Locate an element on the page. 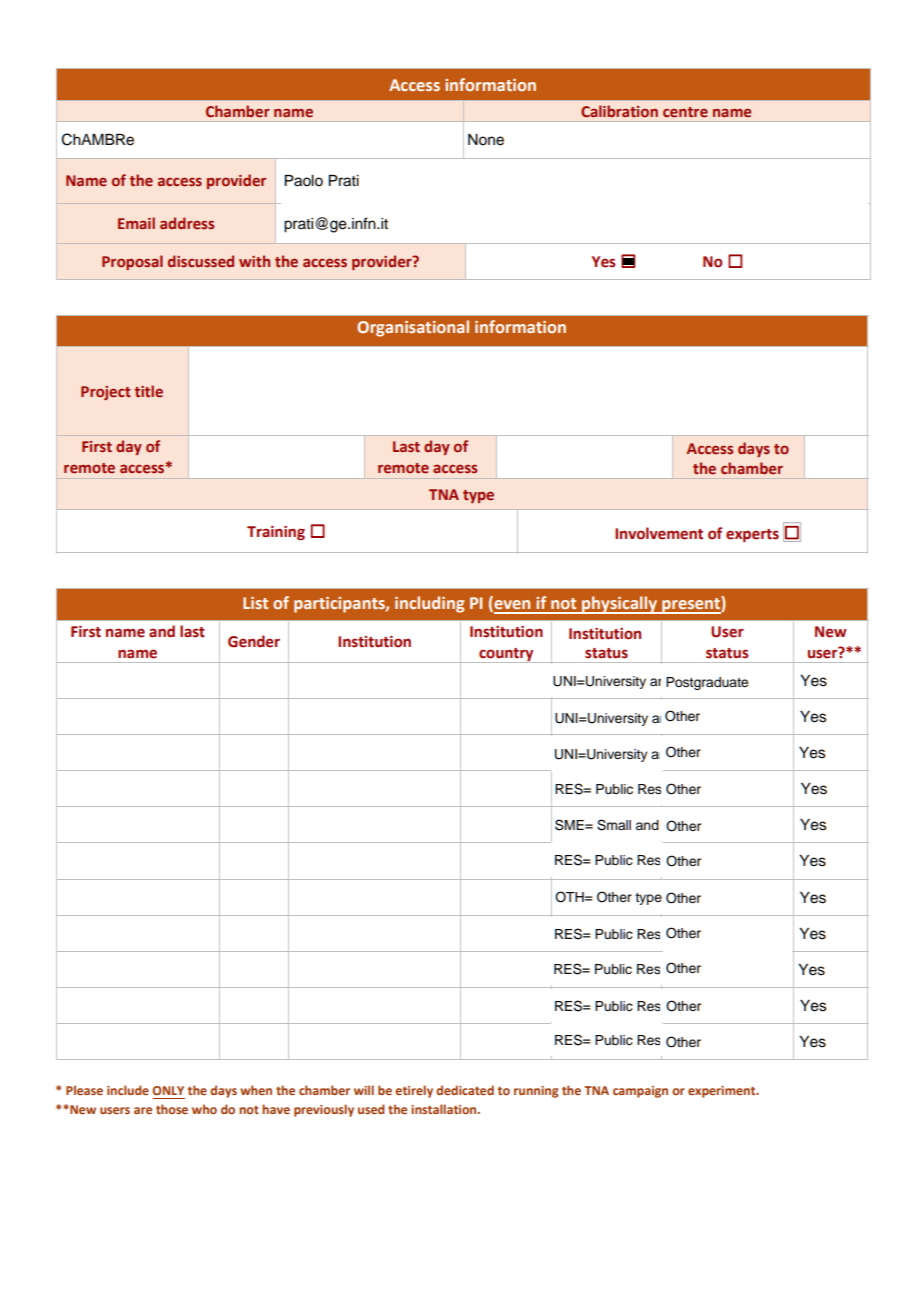 Image resolution: width=924 pixels, height=1308 pixels. title is located at coordinates (149, 391).
